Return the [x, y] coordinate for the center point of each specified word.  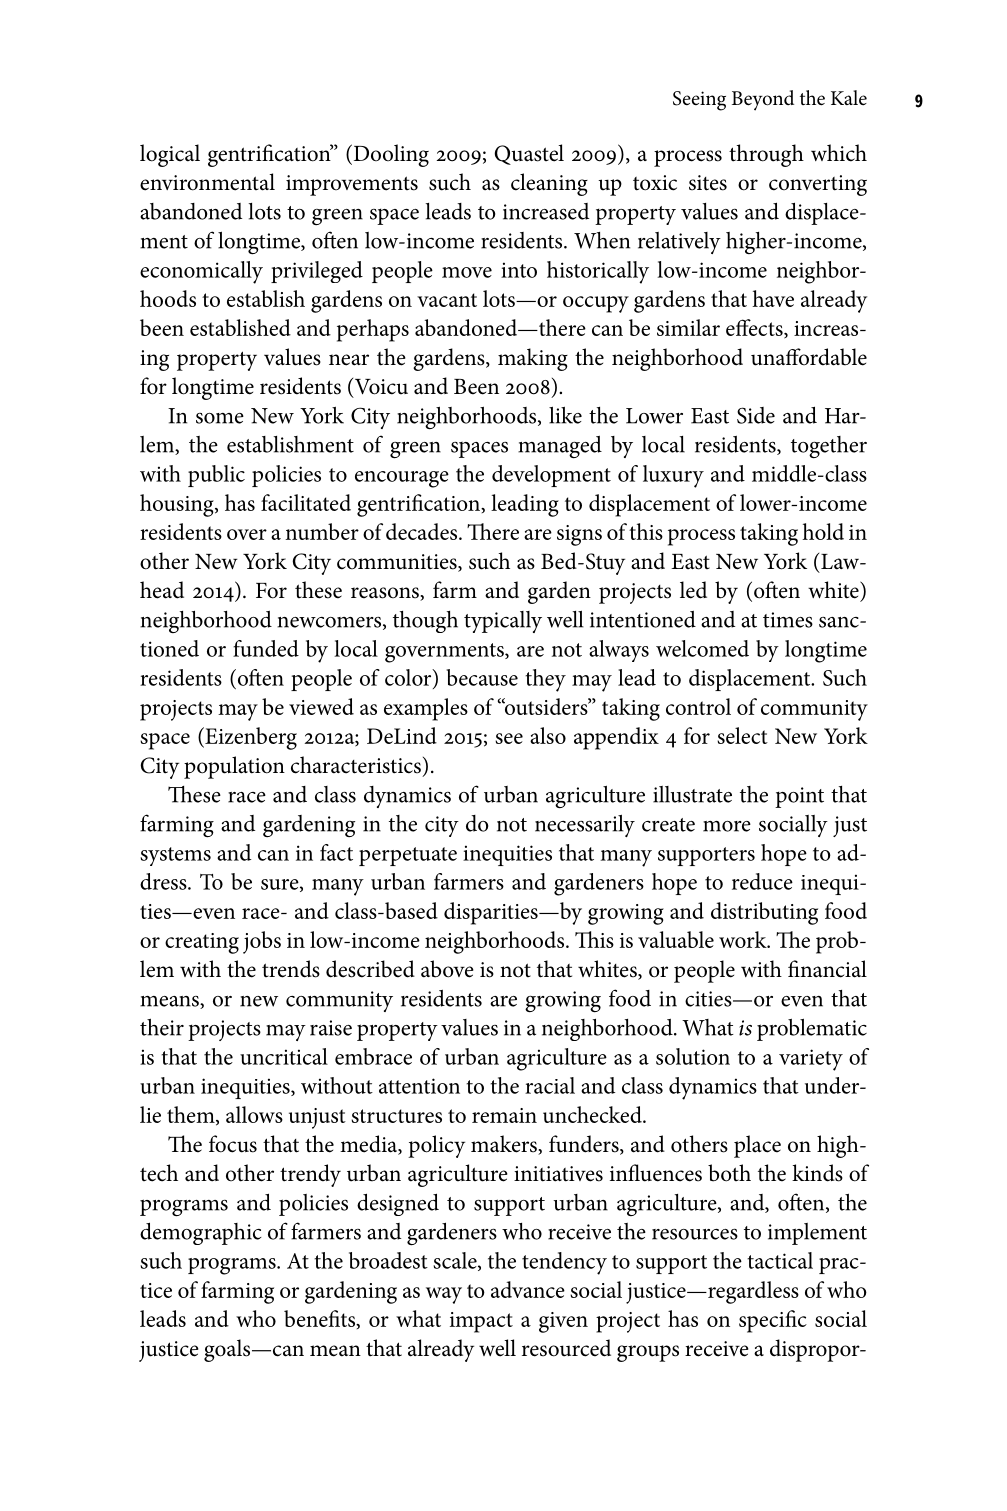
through [766, 155]
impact [481, 1322]
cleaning [549, 184]
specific [773, 1321]
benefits [321, 1319]
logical [170, 155]
